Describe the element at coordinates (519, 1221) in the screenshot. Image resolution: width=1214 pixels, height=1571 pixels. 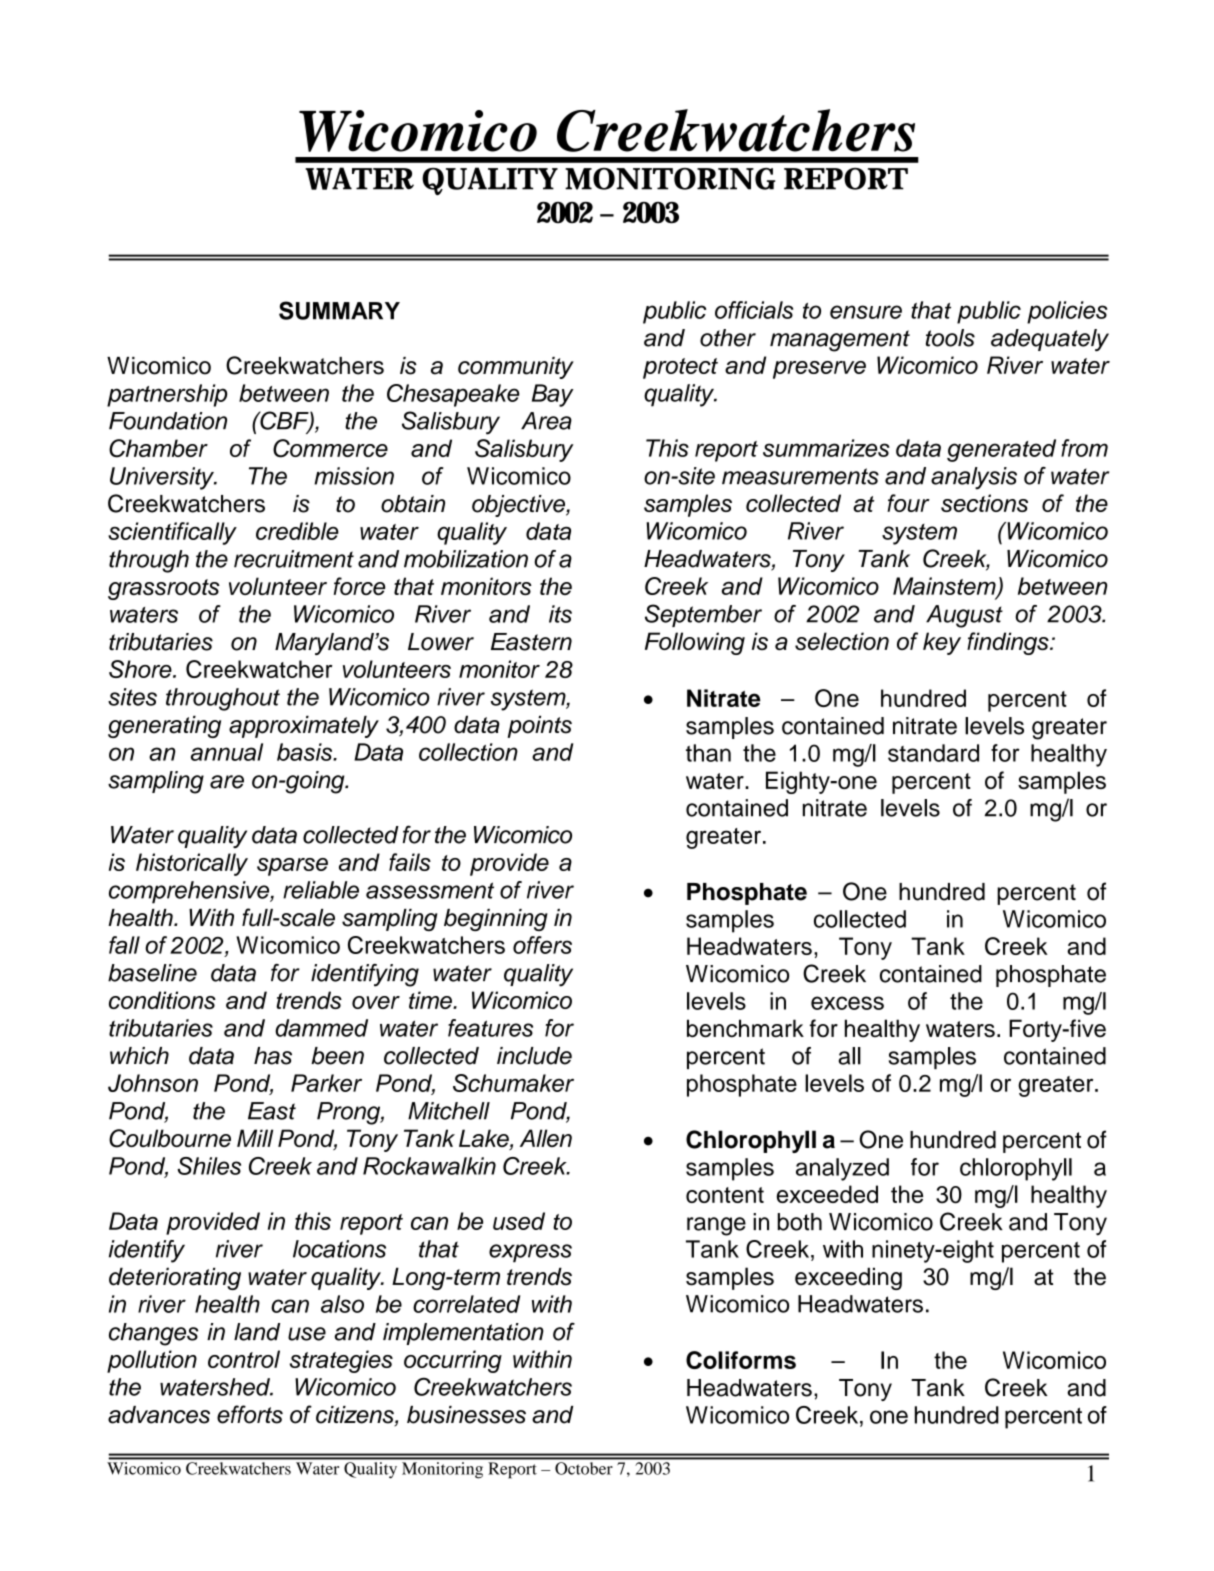
I see `used` at that location.
